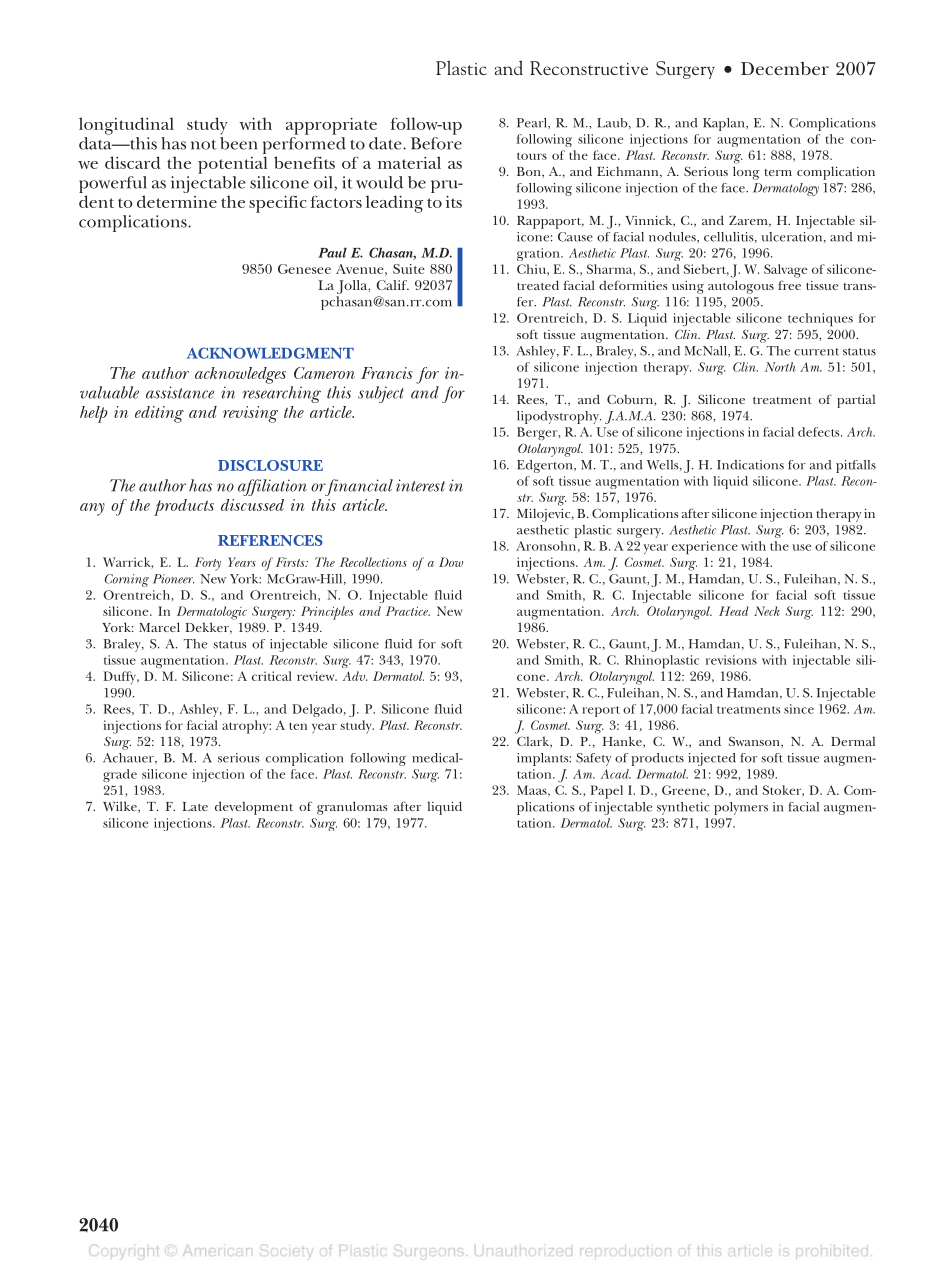 Image resolution: width=952 pixels, height=1275 pixels. I want to click on December, so click(785, 68).
